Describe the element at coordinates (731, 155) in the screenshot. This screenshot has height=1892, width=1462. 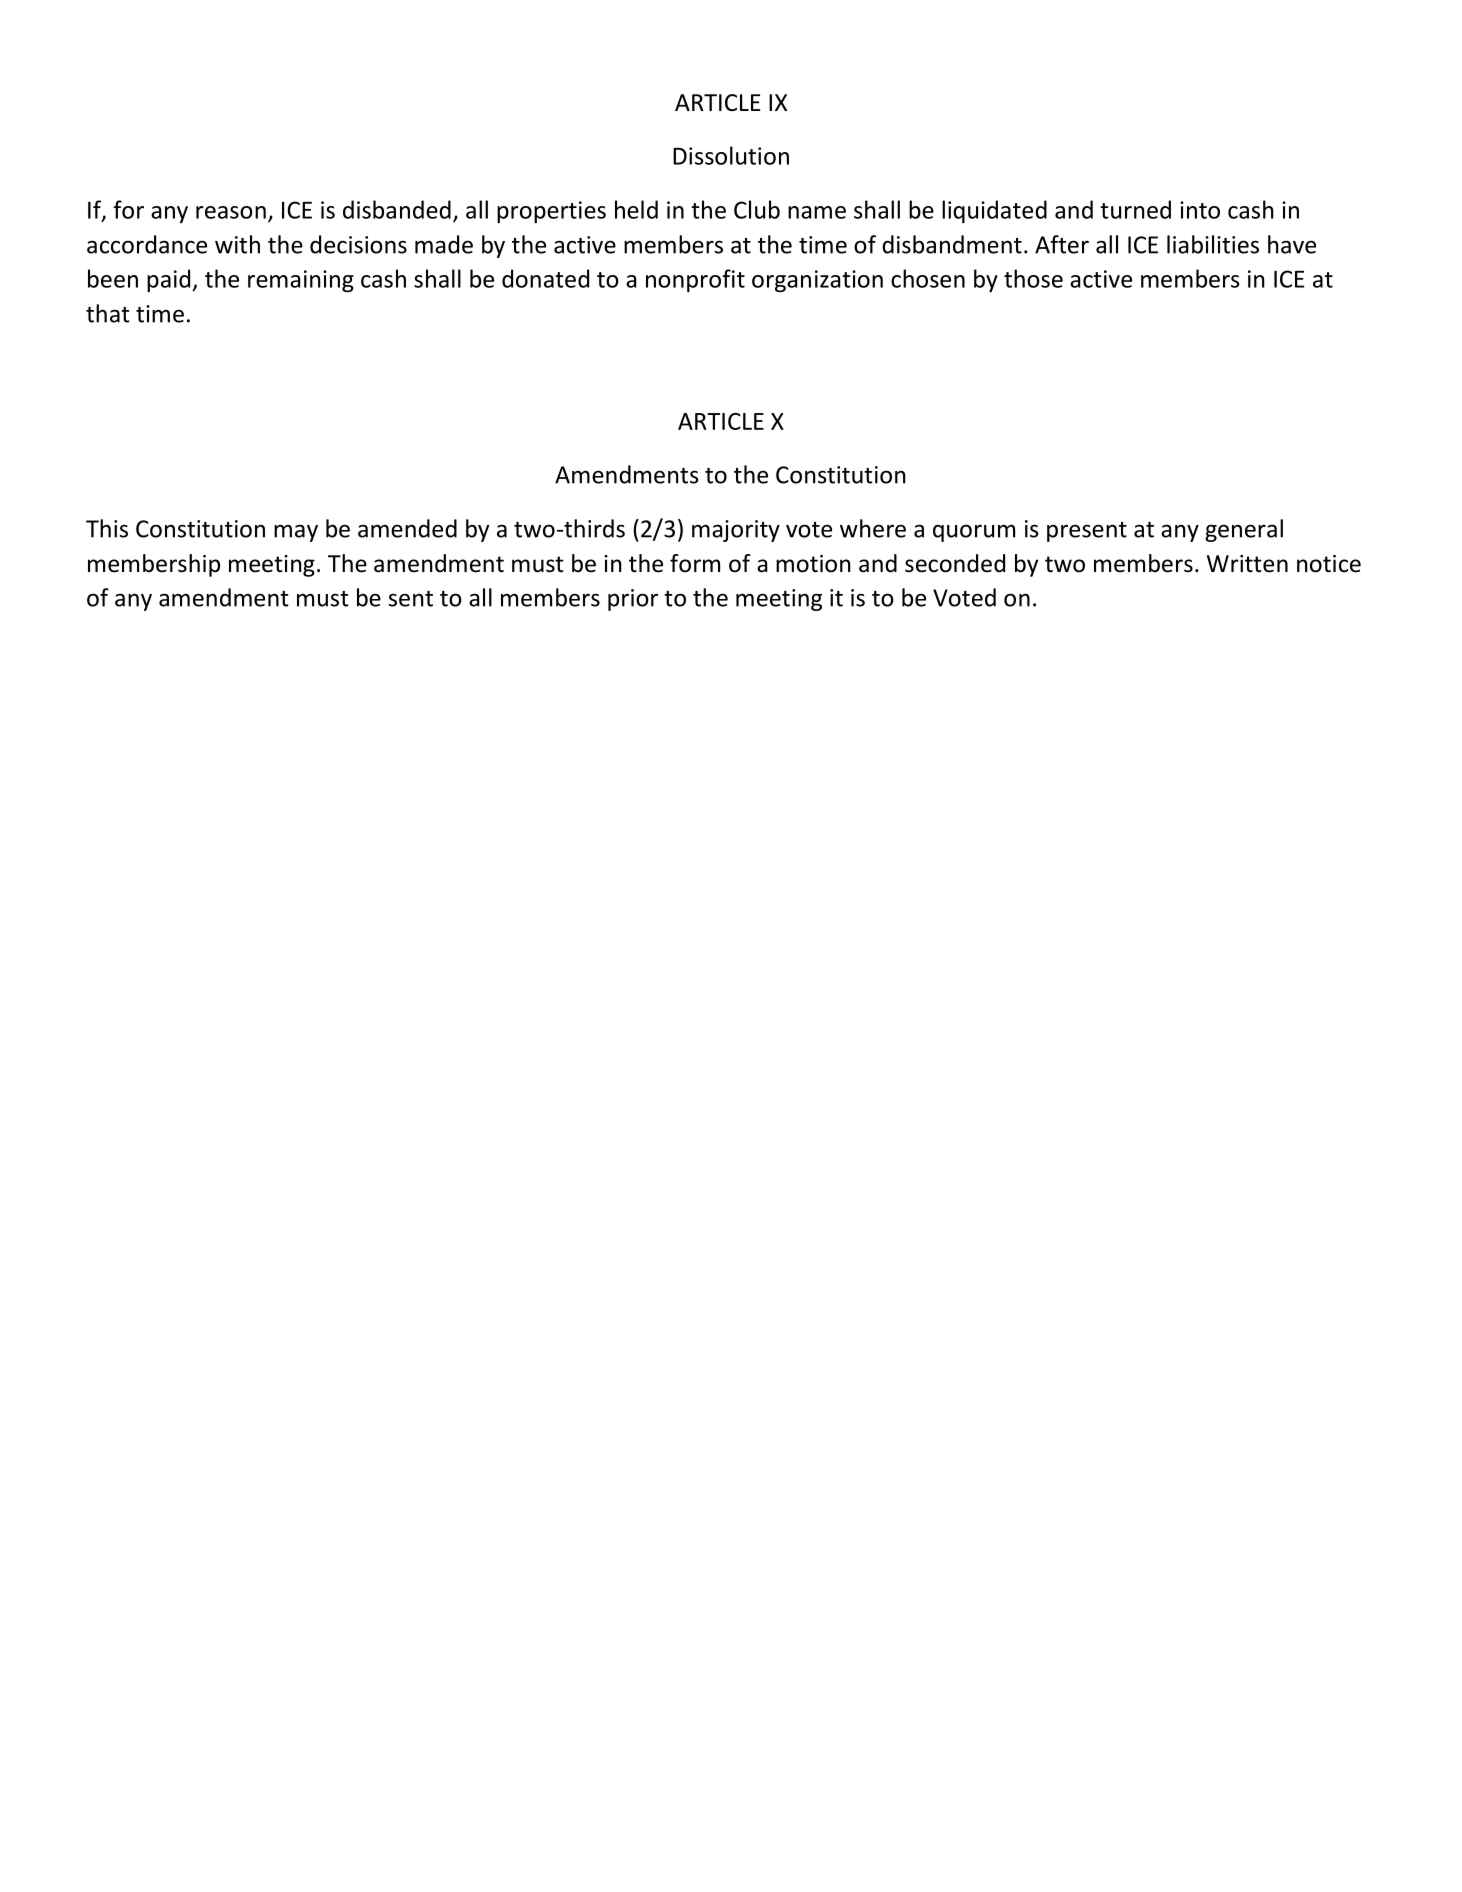
I see `Dissolution` at that location.
